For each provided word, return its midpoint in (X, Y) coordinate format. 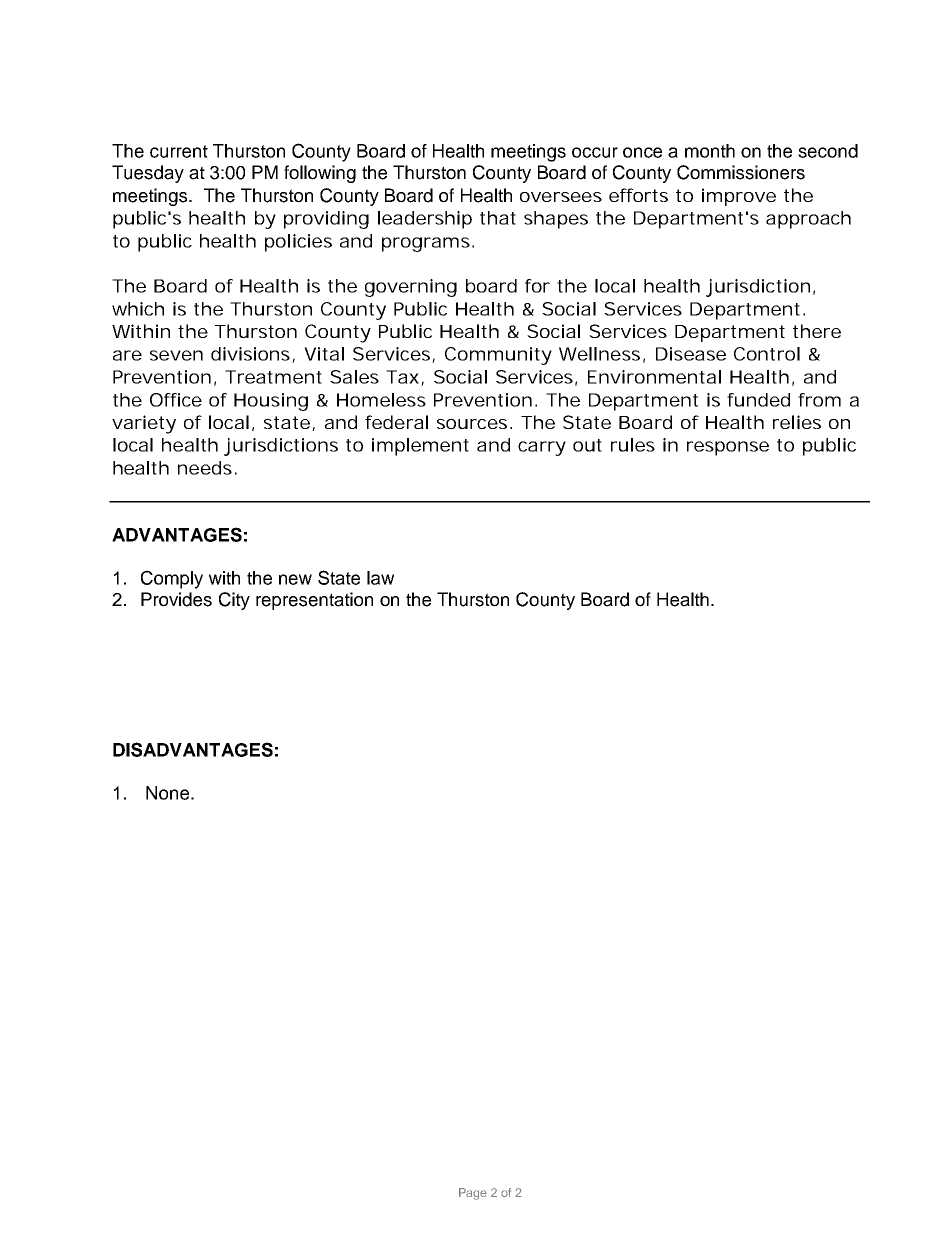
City (234, 601)
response (728, 448)
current (179, 151)
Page (473, 1194)
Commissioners (741, 172)
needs (205, 468)
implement (420, 447)
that (498, 218)
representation (314, 601)
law (380, 578)
